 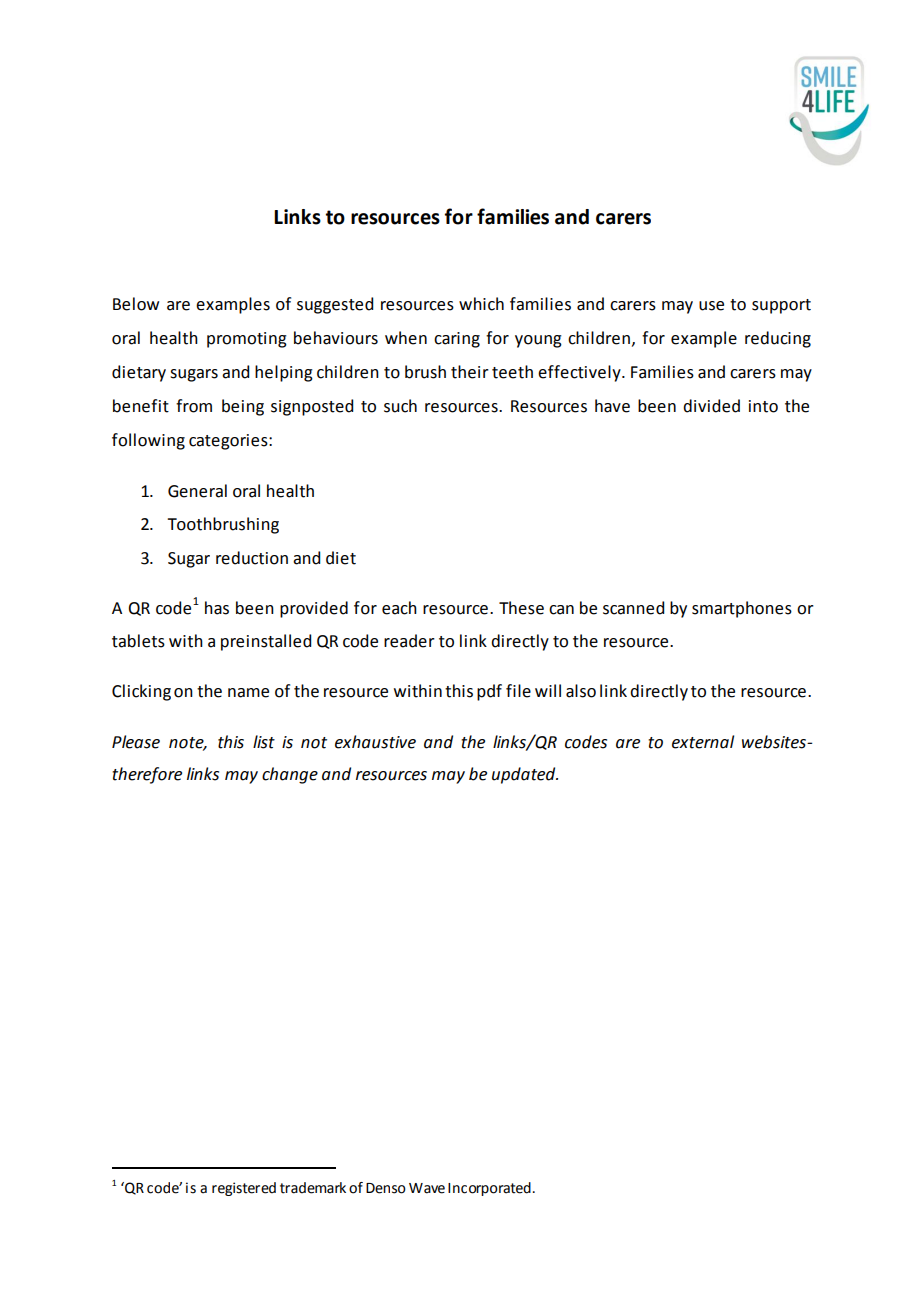 What do you see at coordinates (244, 1189) in the document?
I see `registered` at bounding box center [244, 1189].
